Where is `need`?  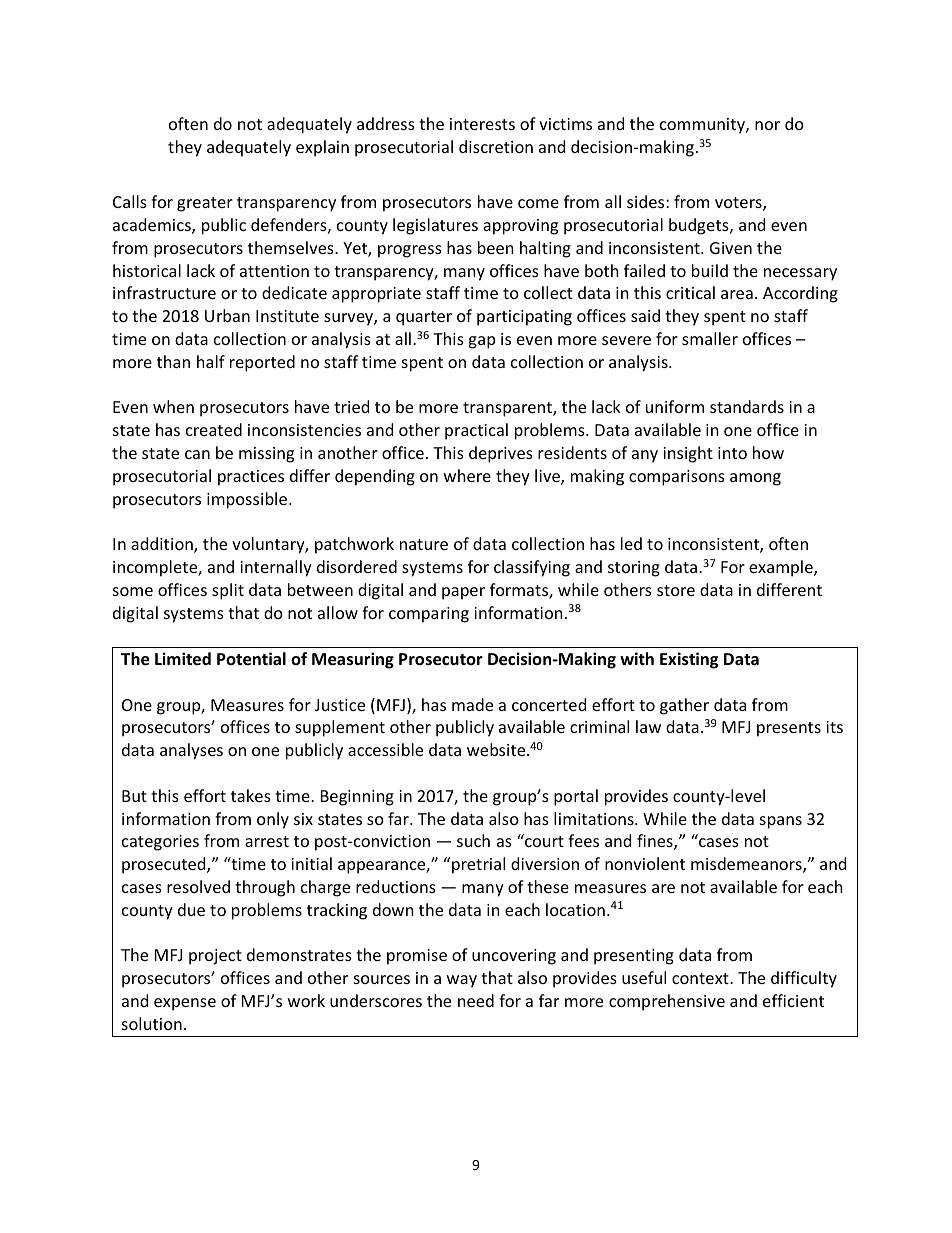
need is located at coordinates (476, 1000).
